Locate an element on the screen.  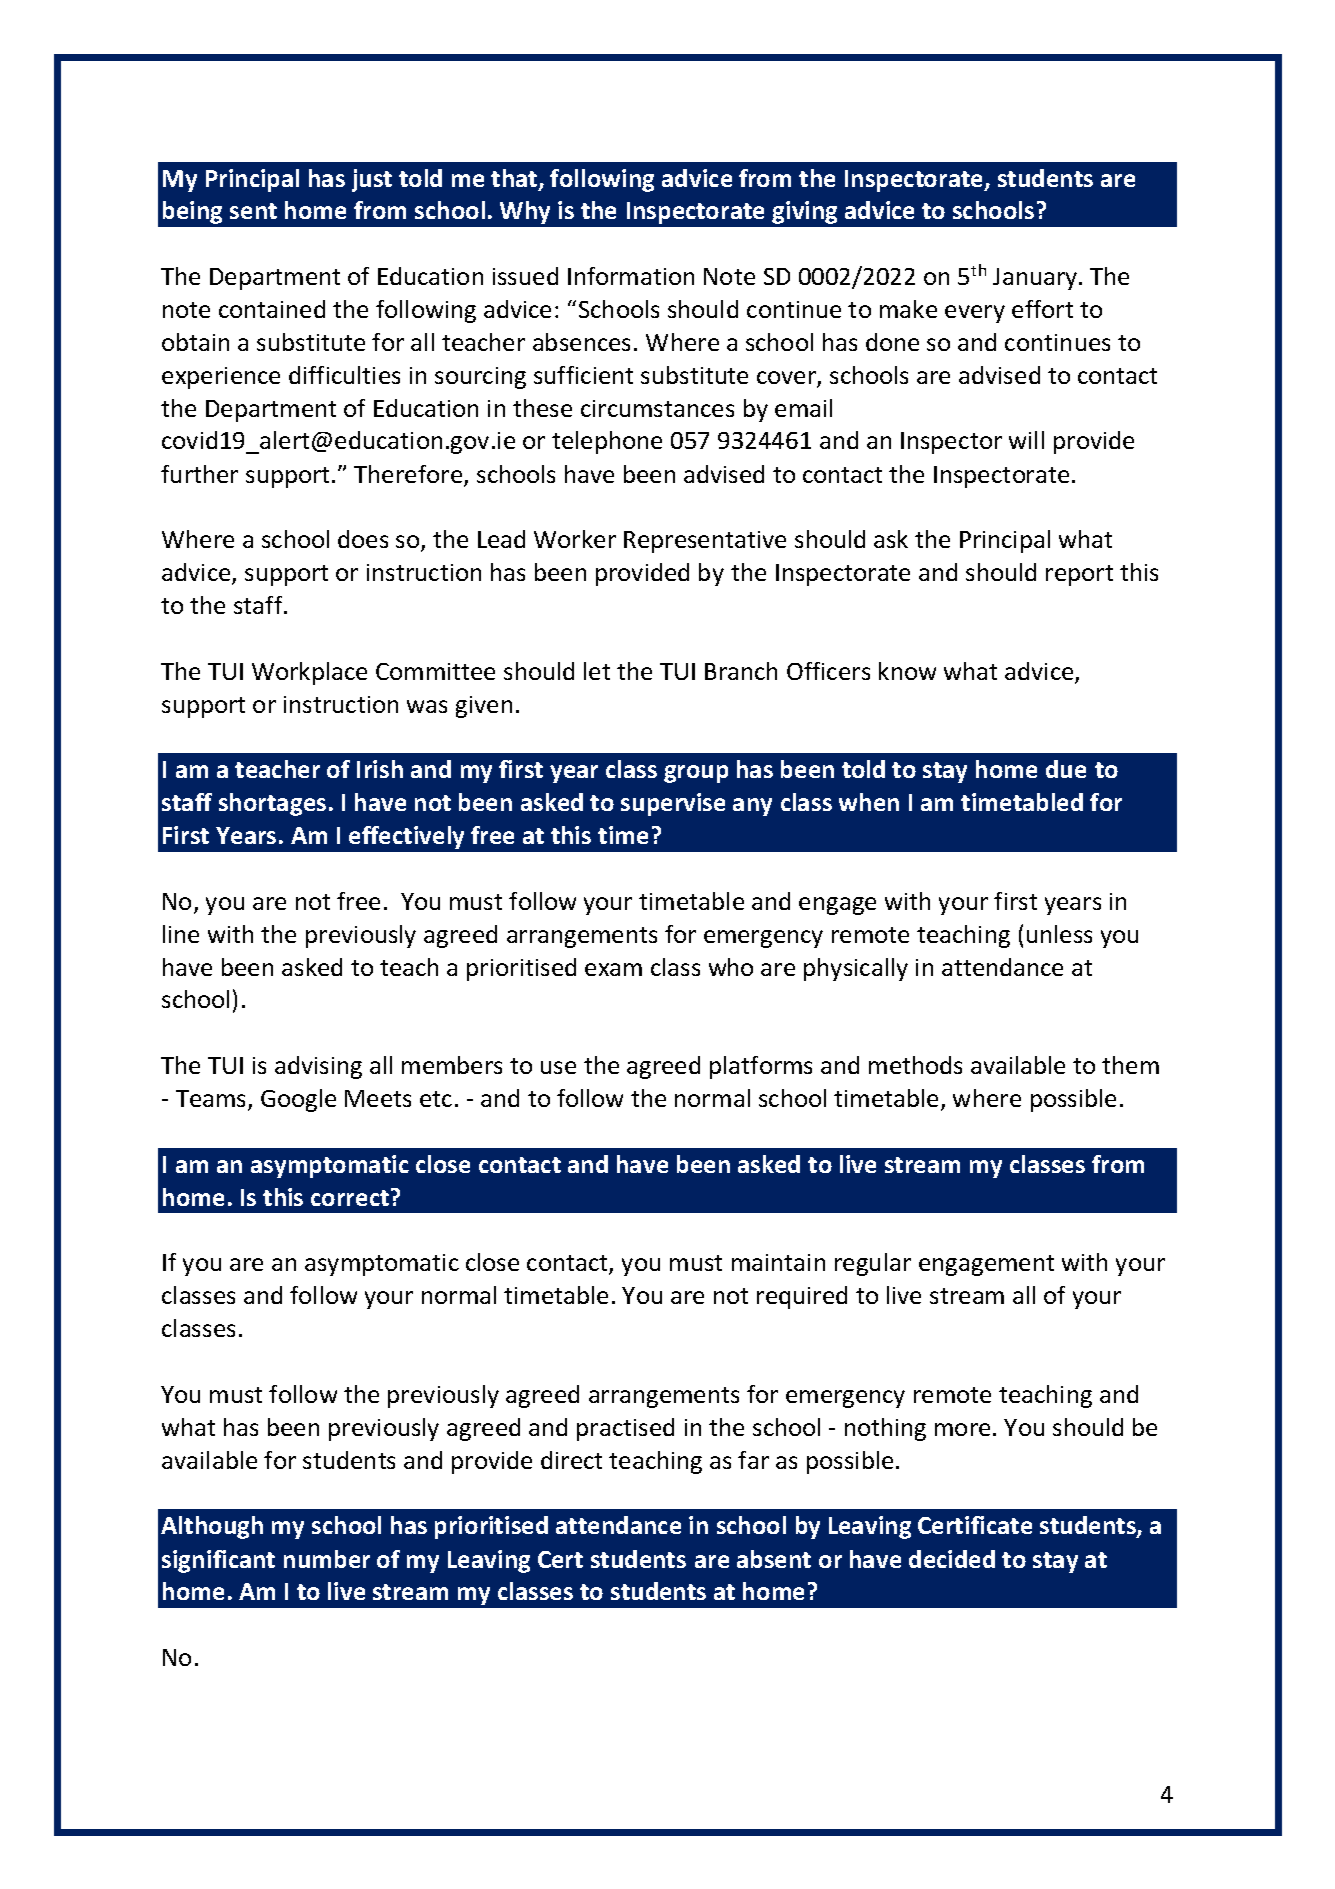
Google is located at coordinates (298, 1100).
